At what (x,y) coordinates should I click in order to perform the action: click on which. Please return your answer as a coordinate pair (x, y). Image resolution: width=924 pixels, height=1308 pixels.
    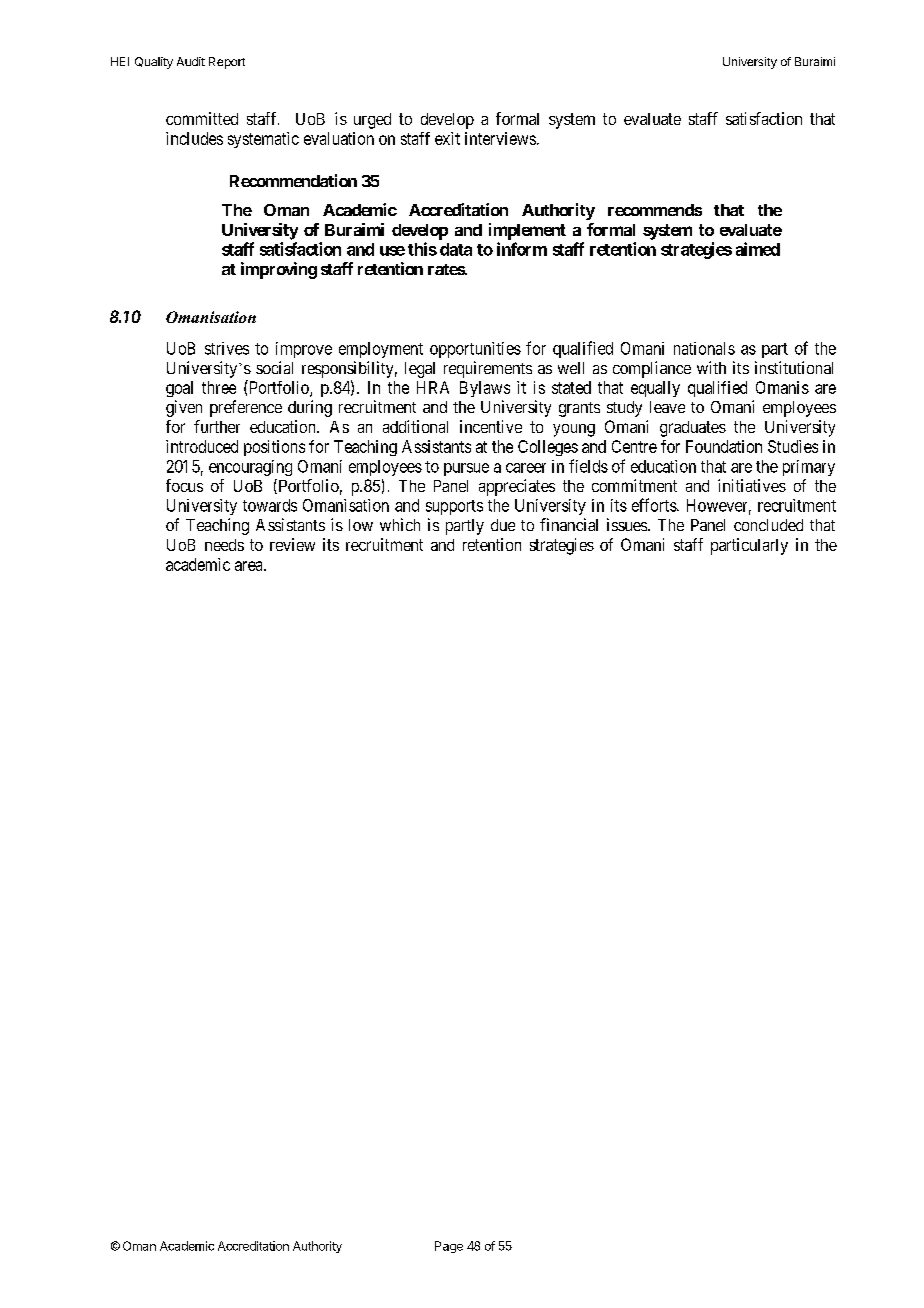
    Looking at the image, I should click on (400, 524).
